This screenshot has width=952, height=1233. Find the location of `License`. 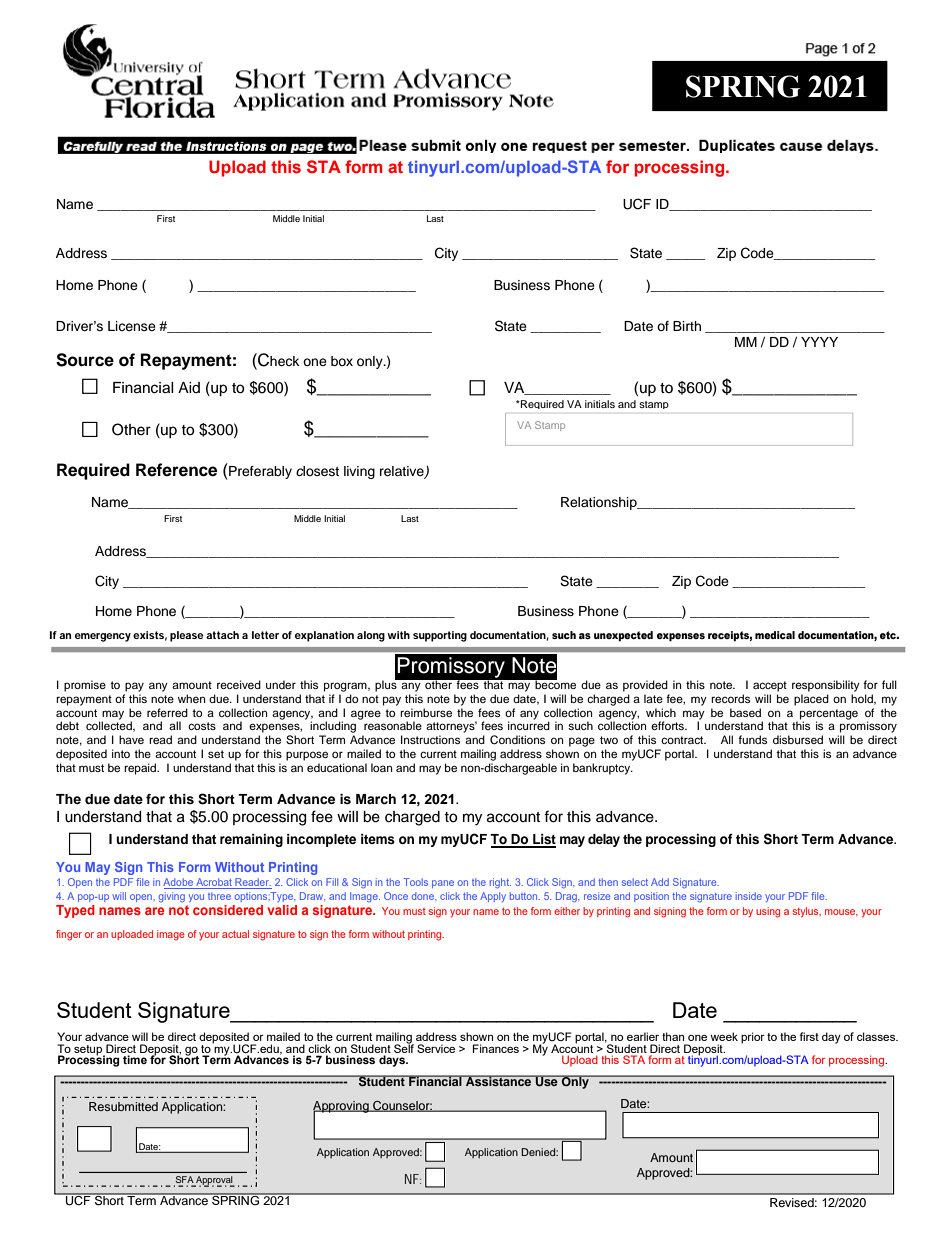

License is located at coordinates (132, 326).
